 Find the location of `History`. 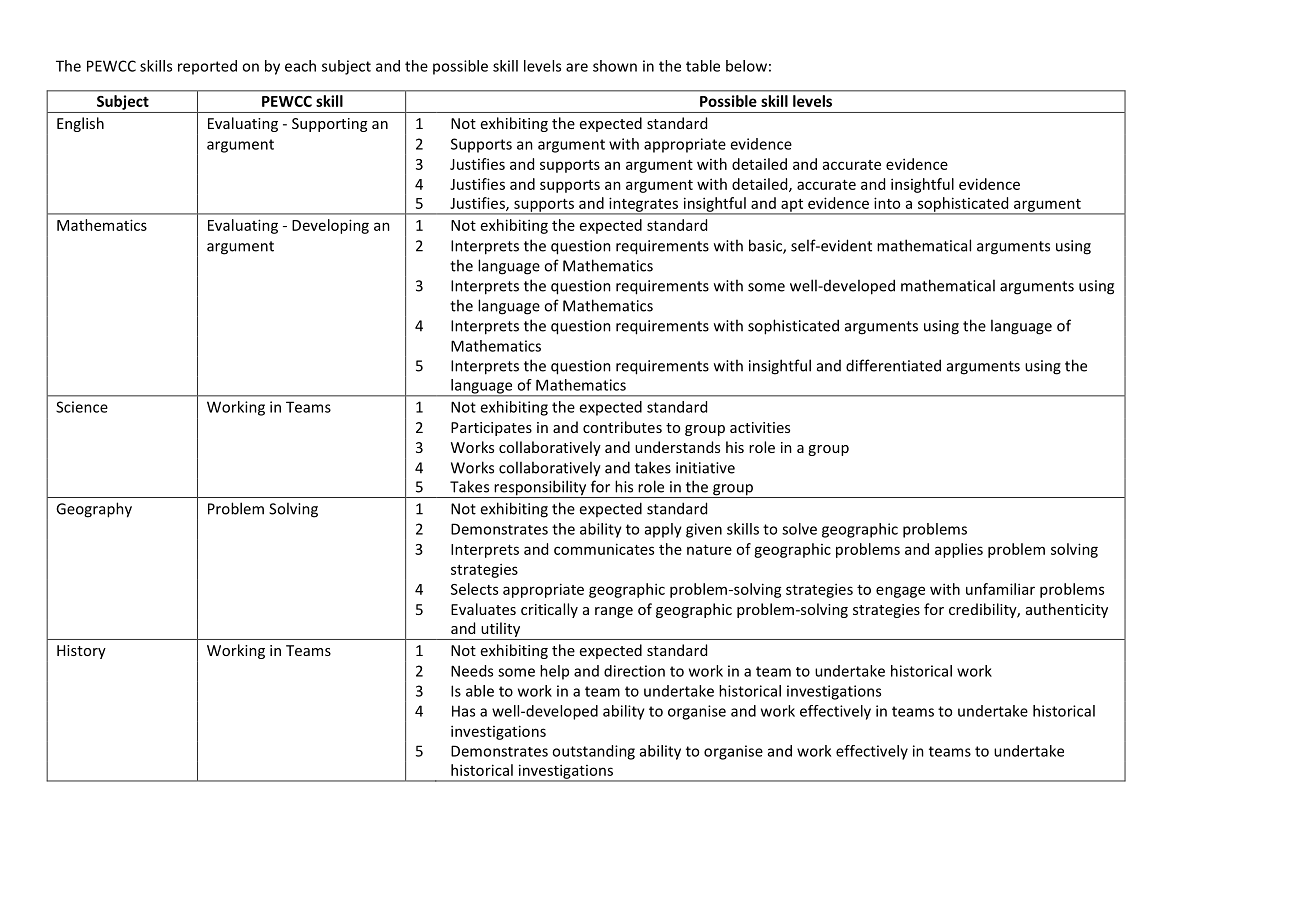

History is located at coordinates (81, 652).
